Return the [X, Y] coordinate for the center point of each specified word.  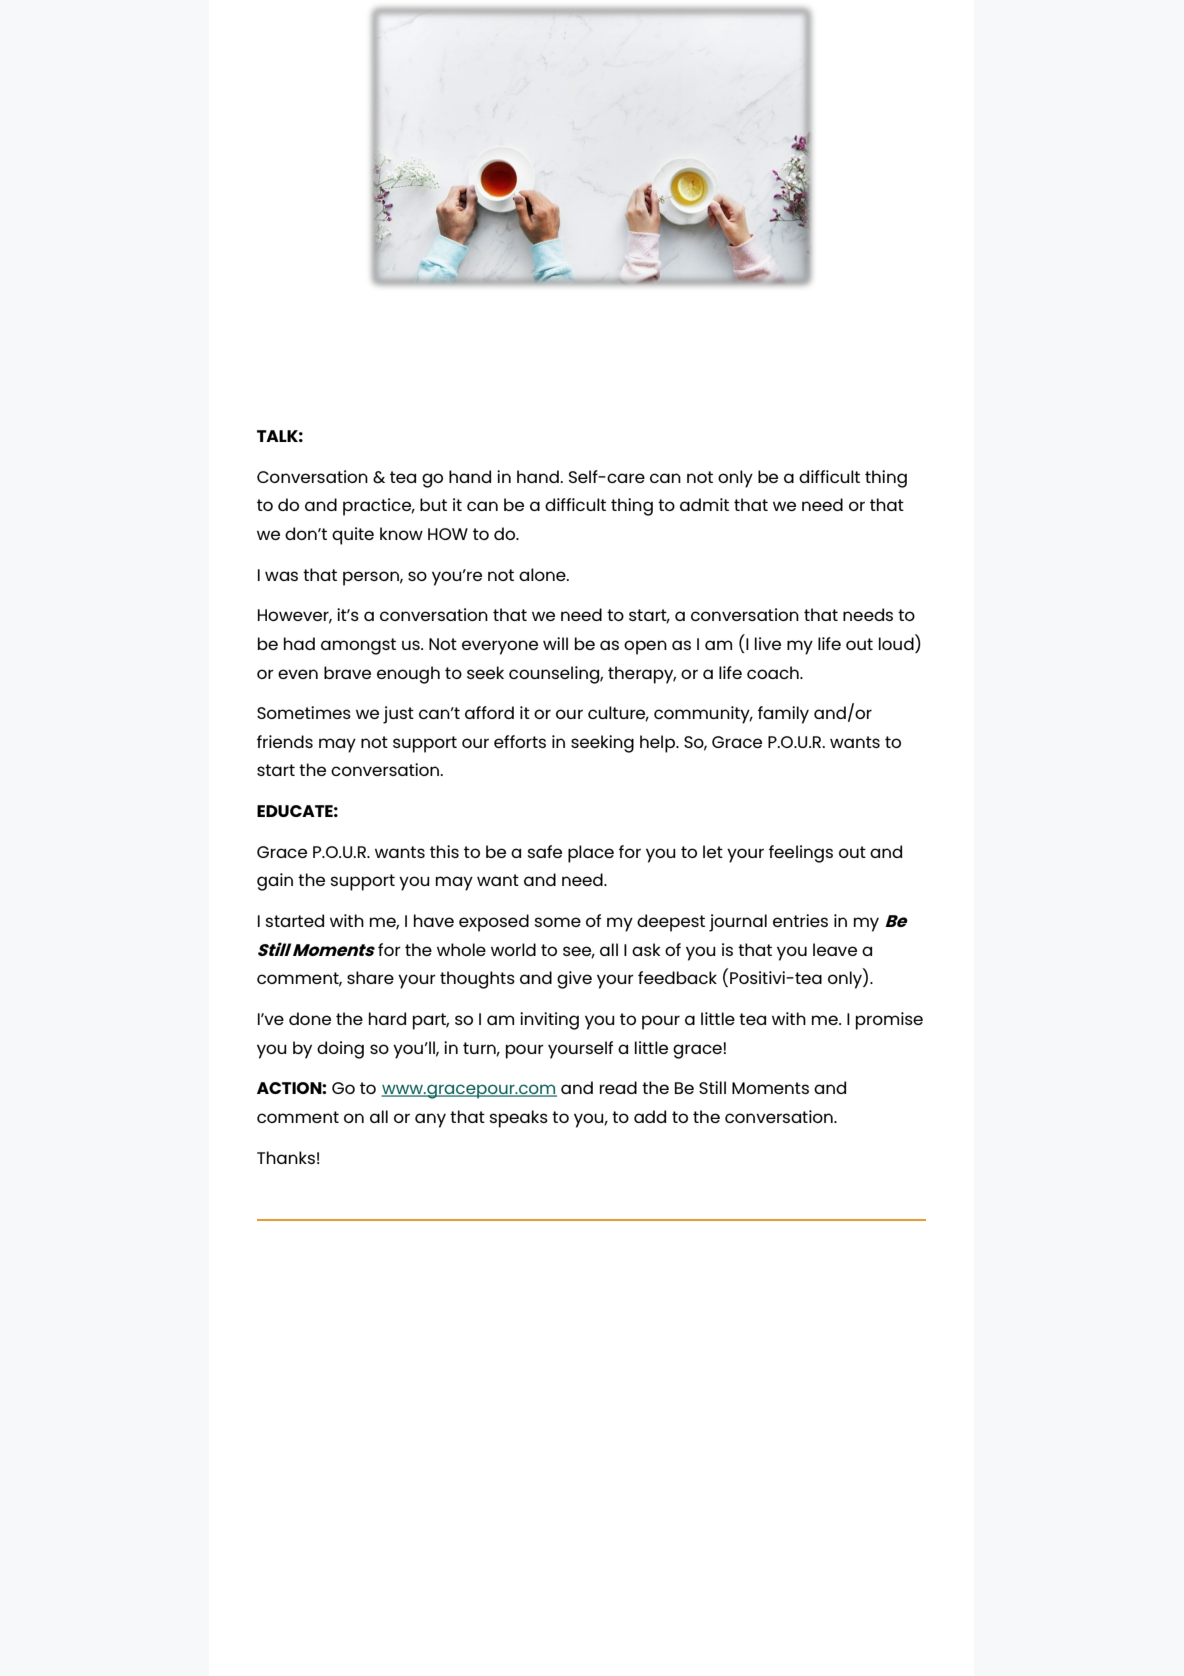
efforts [520, 741]
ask [646, 949]
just [398, 715]
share [370, 977]
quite [353, 536]
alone [543, 574]
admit [704, 504]
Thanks [286, 1157]
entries [800, 920]
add [650, 1116]
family [783, 715]
